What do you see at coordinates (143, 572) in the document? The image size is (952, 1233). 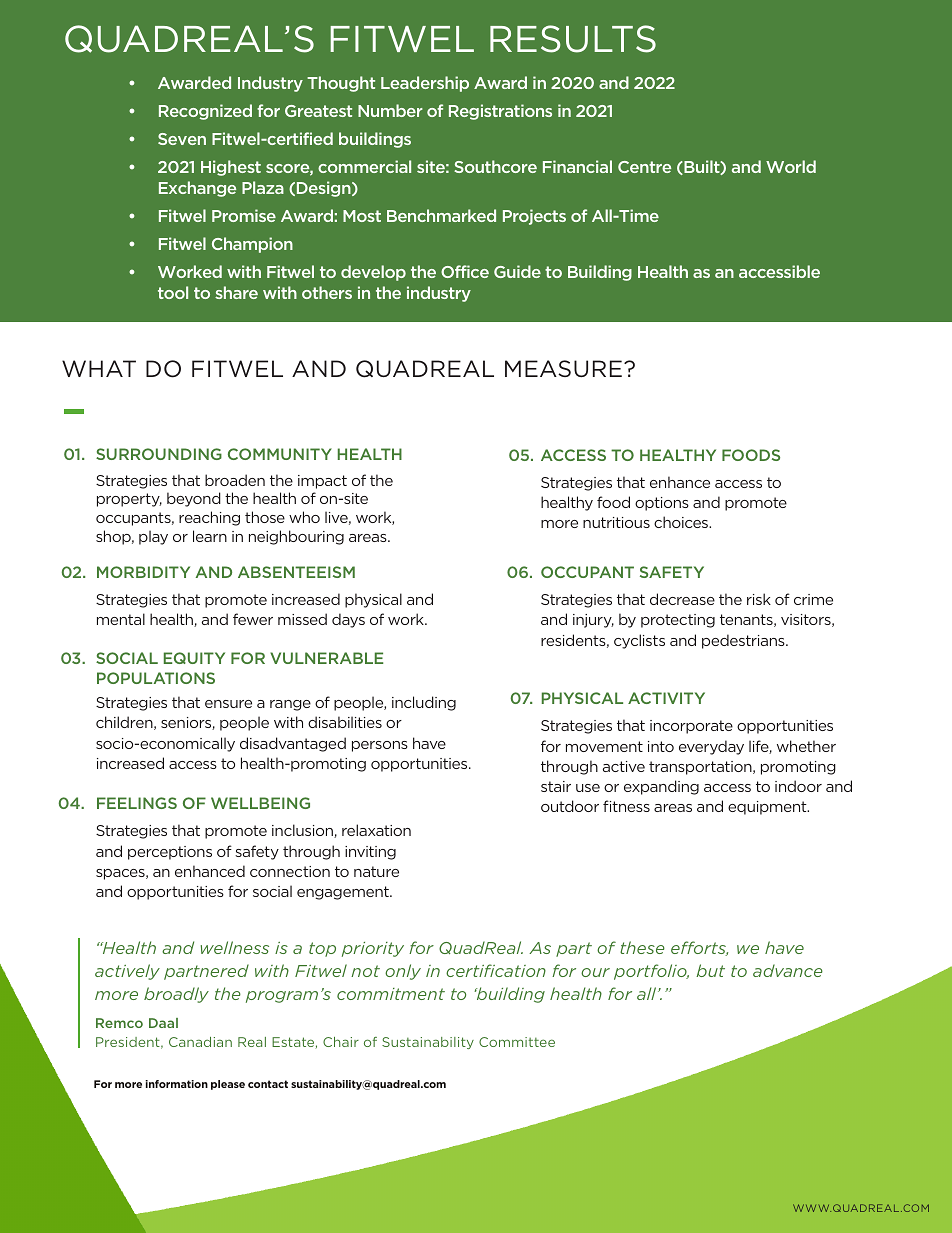 I see `MORBIDITY` at bounding box center [143, 572].
